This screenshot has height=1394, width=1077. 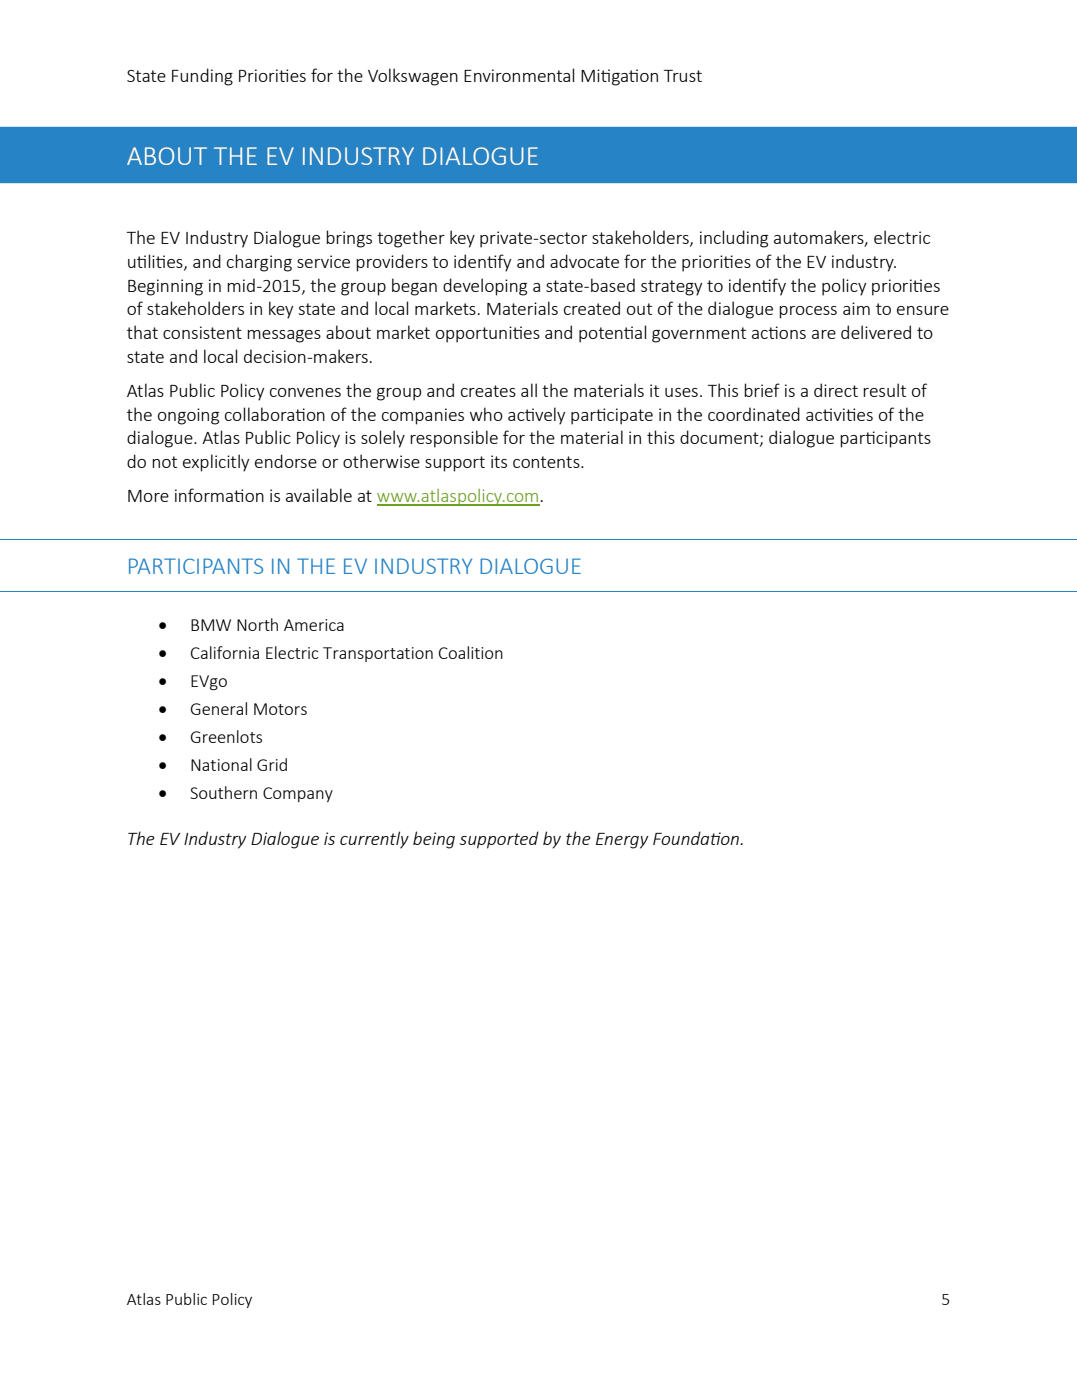 What do you see at coordinates (202, 77) in the screenshot?
I see `Funding` at bounding box center [202, 77].
